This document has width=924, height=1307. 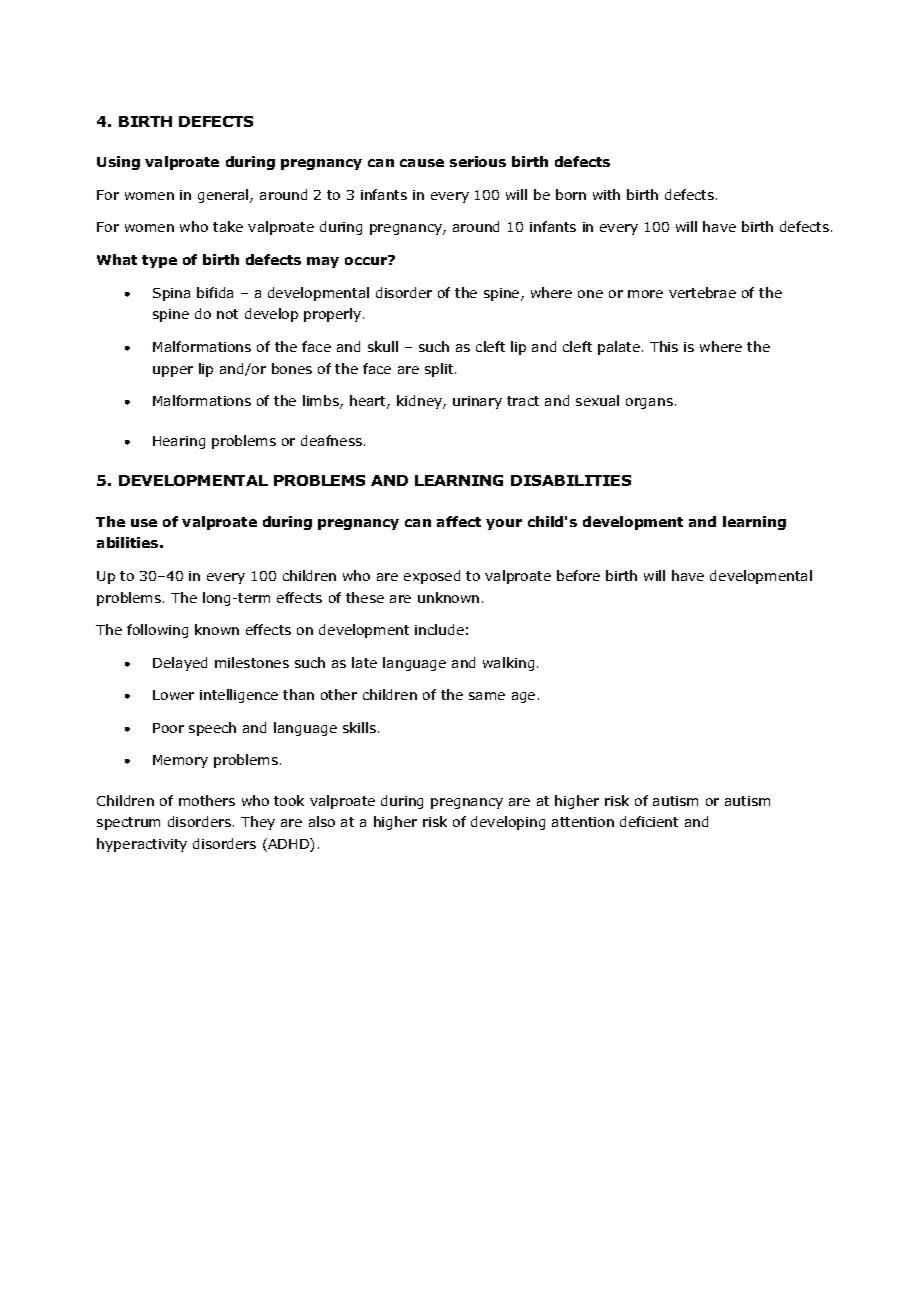 What do you see at coordinates (224, 196) in the document?
I see `general` at bounding box center [224, 196].
